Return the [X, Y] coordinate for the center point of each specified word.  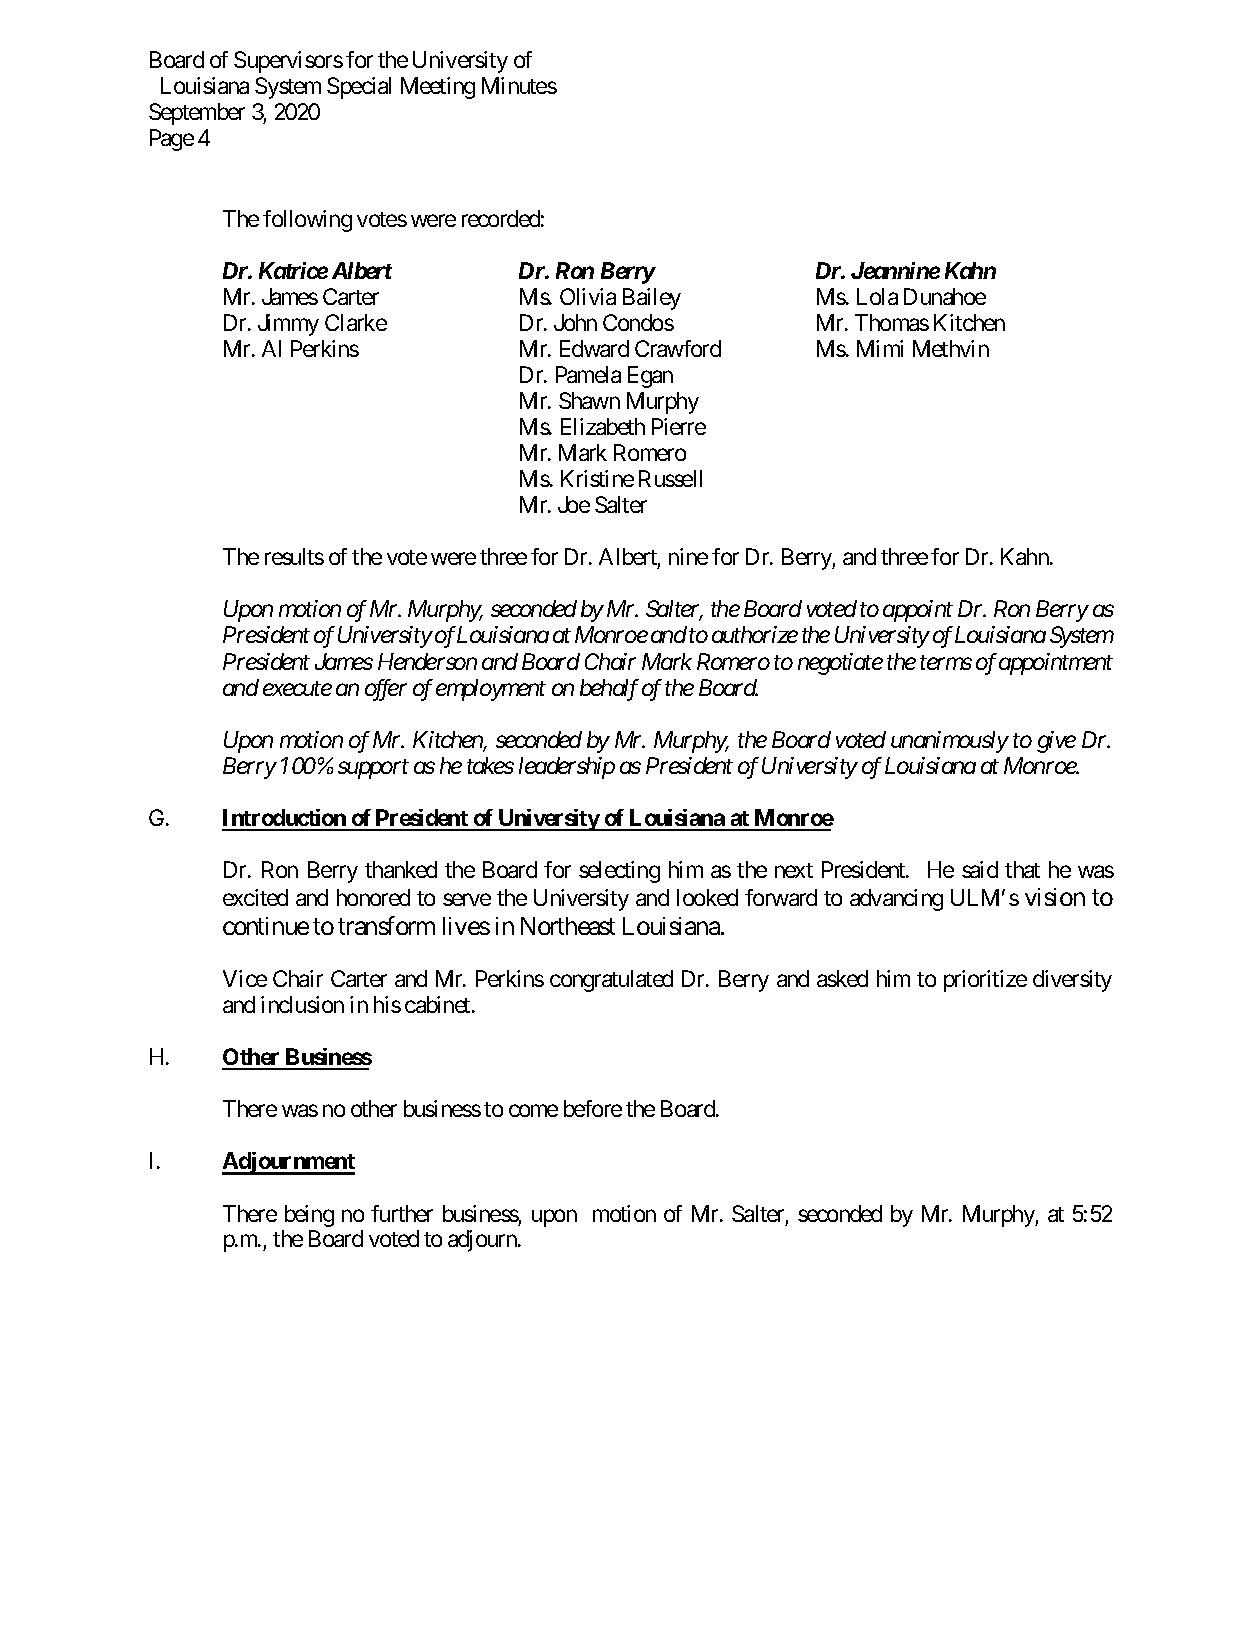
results [294, 556]
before [593, 1108]
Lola [877, 296]
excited [255, 897]
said [980, 869]
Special [359, 88]
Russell [670, 478]
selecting [619, 872]
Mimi [880, 348]
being [309, 1216]
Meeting [438, 88]
